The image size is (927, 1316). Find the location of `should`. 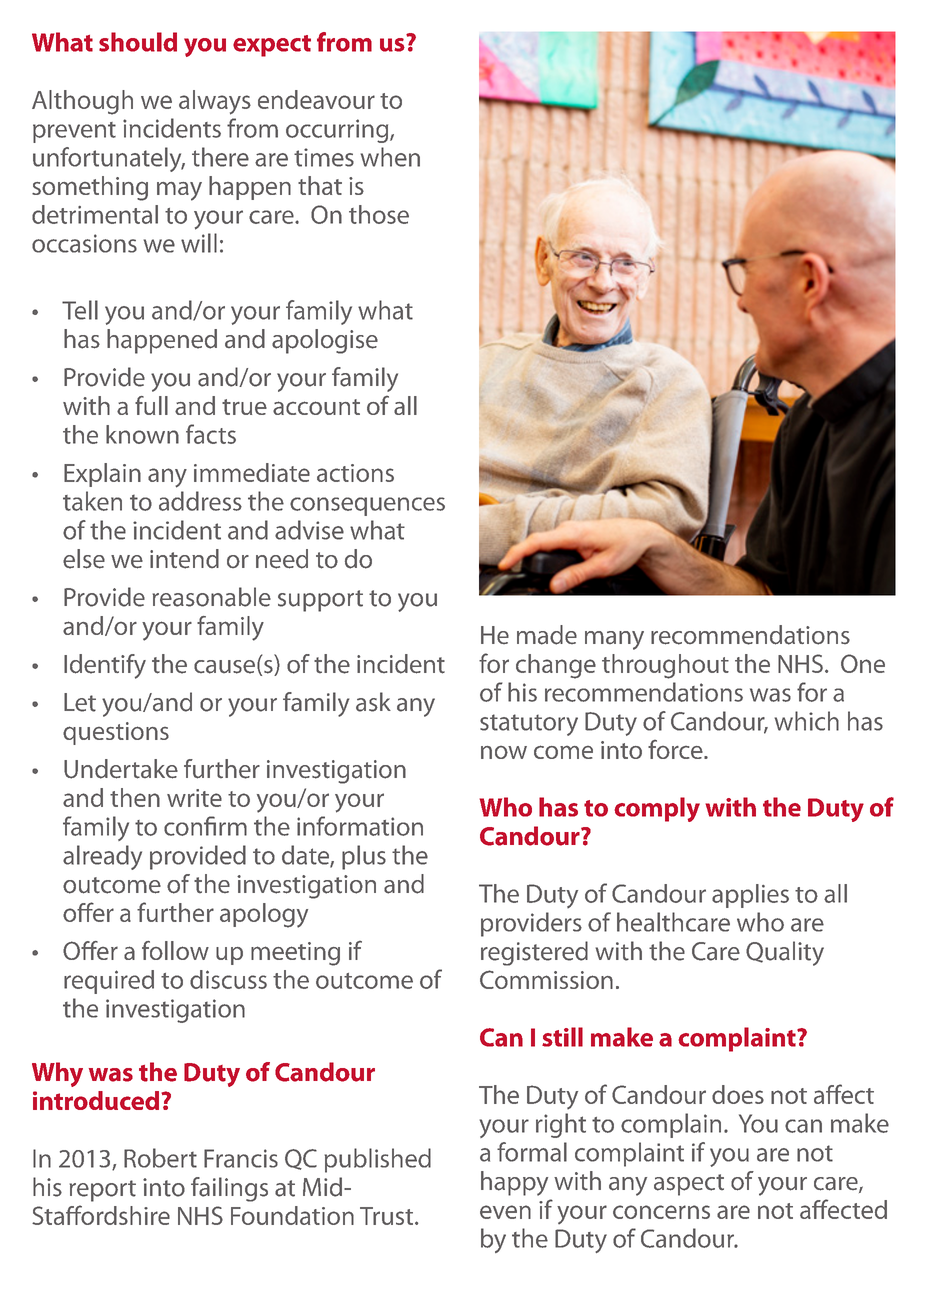

should is located at coordinates (138, 42).
